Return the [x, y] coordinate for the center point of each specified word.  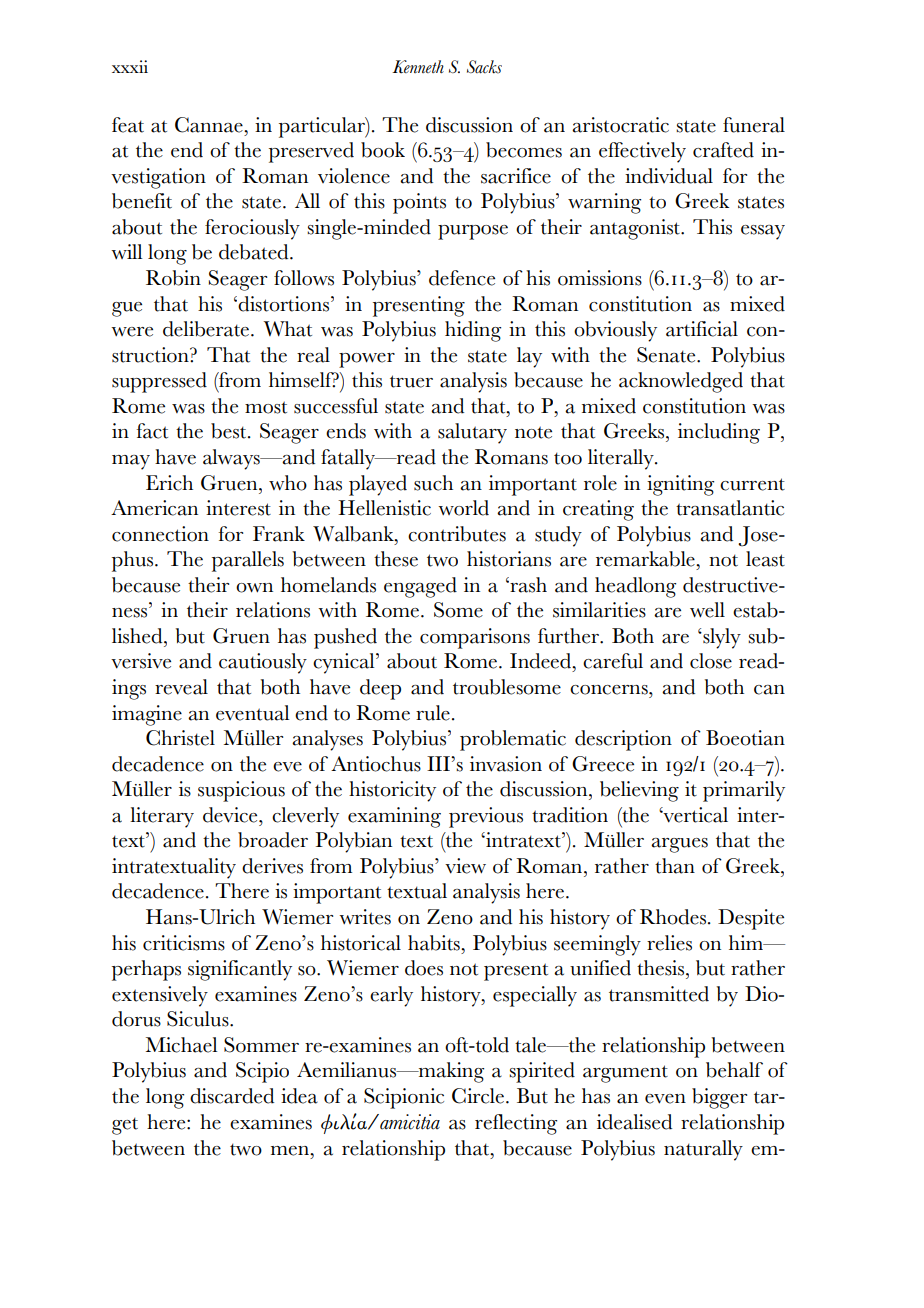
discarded [232, 1096]
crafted [723, 150]
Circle [478, 1096]
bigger [719, 1098]
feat [128, 125]
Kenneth [418, 67]
